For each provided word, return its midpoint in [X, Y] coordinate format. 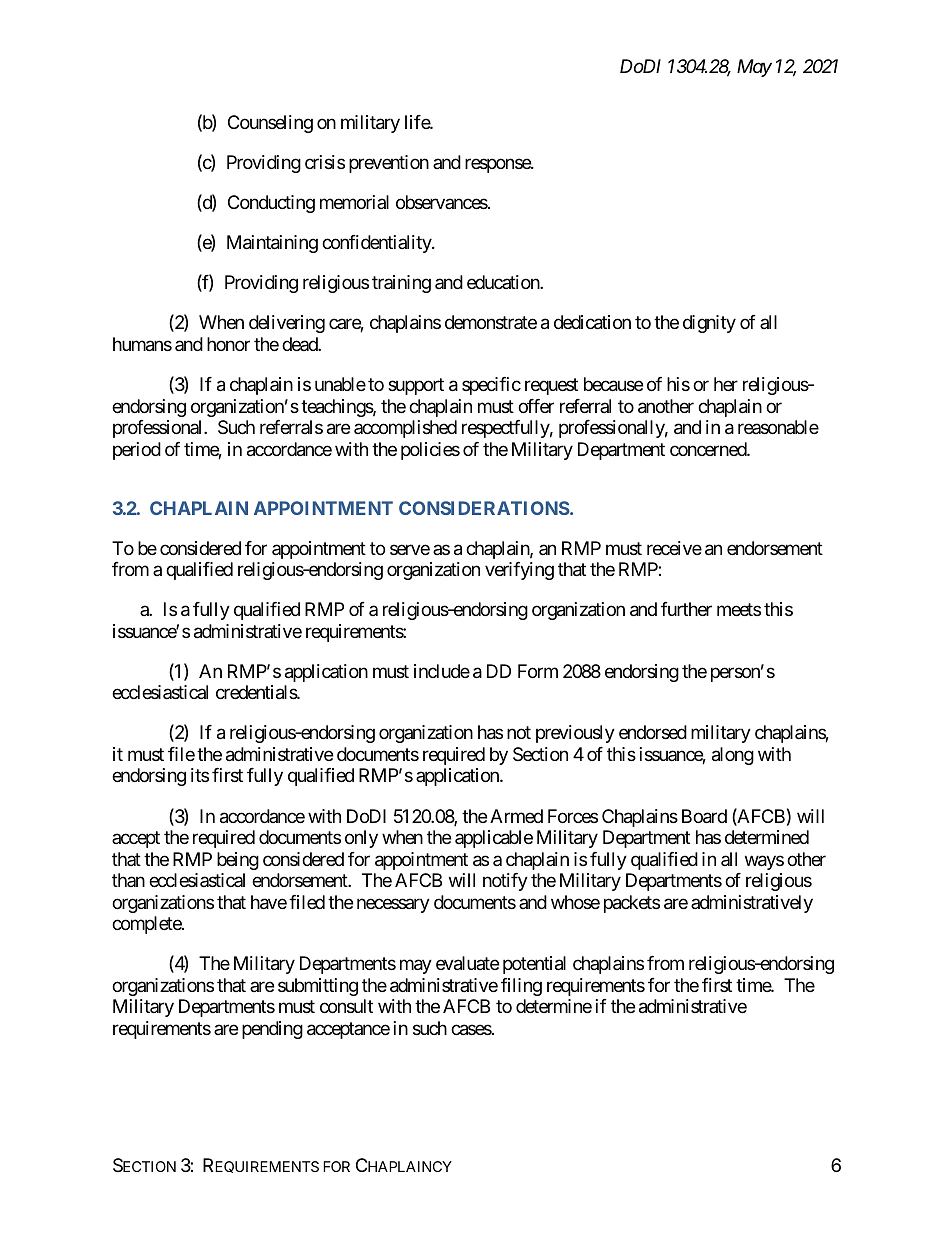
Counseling [270, 124]
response [498, 165]
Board [704, 816]
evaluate [467, 963]
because [613, 384]
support [416, 386]
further [686, 609]
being [238, 861]
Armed [516, 816]
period [137, 451]
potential [534, 965]
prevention [389, 164]
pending [272, 1030]
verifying [519, 571]
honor [228, 344]
